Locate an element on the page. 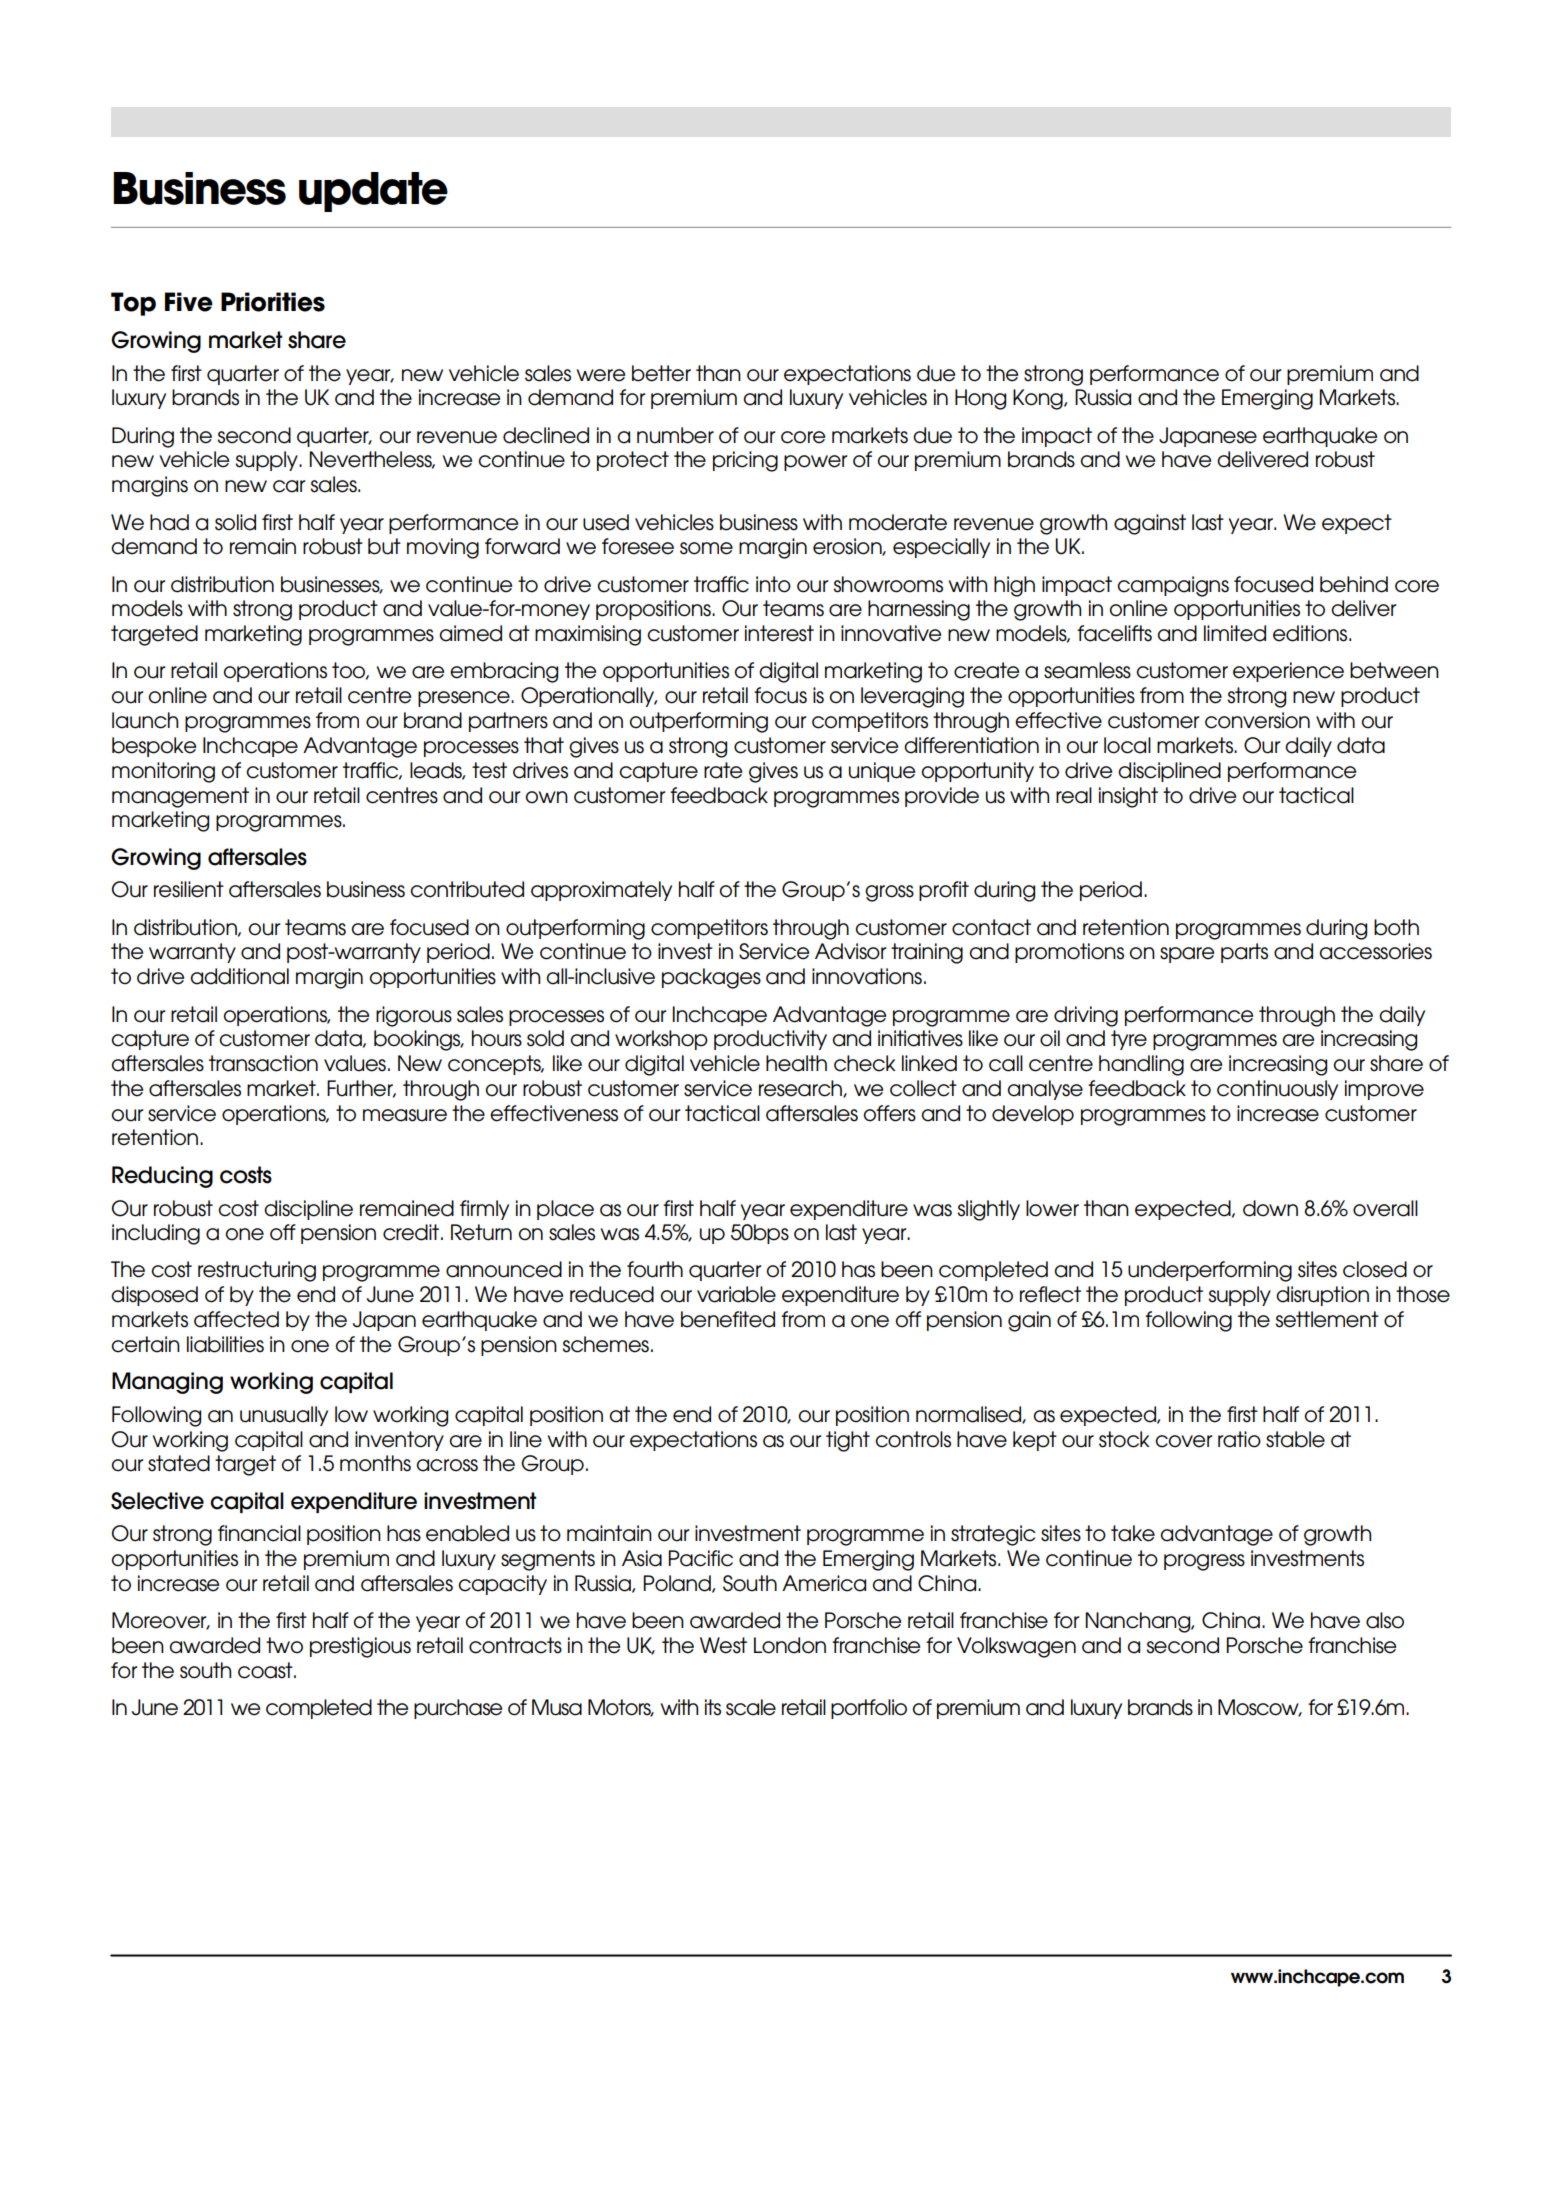 The height and width of the image is (2200, 1554). coast is located at coordinates (266, 1670).
